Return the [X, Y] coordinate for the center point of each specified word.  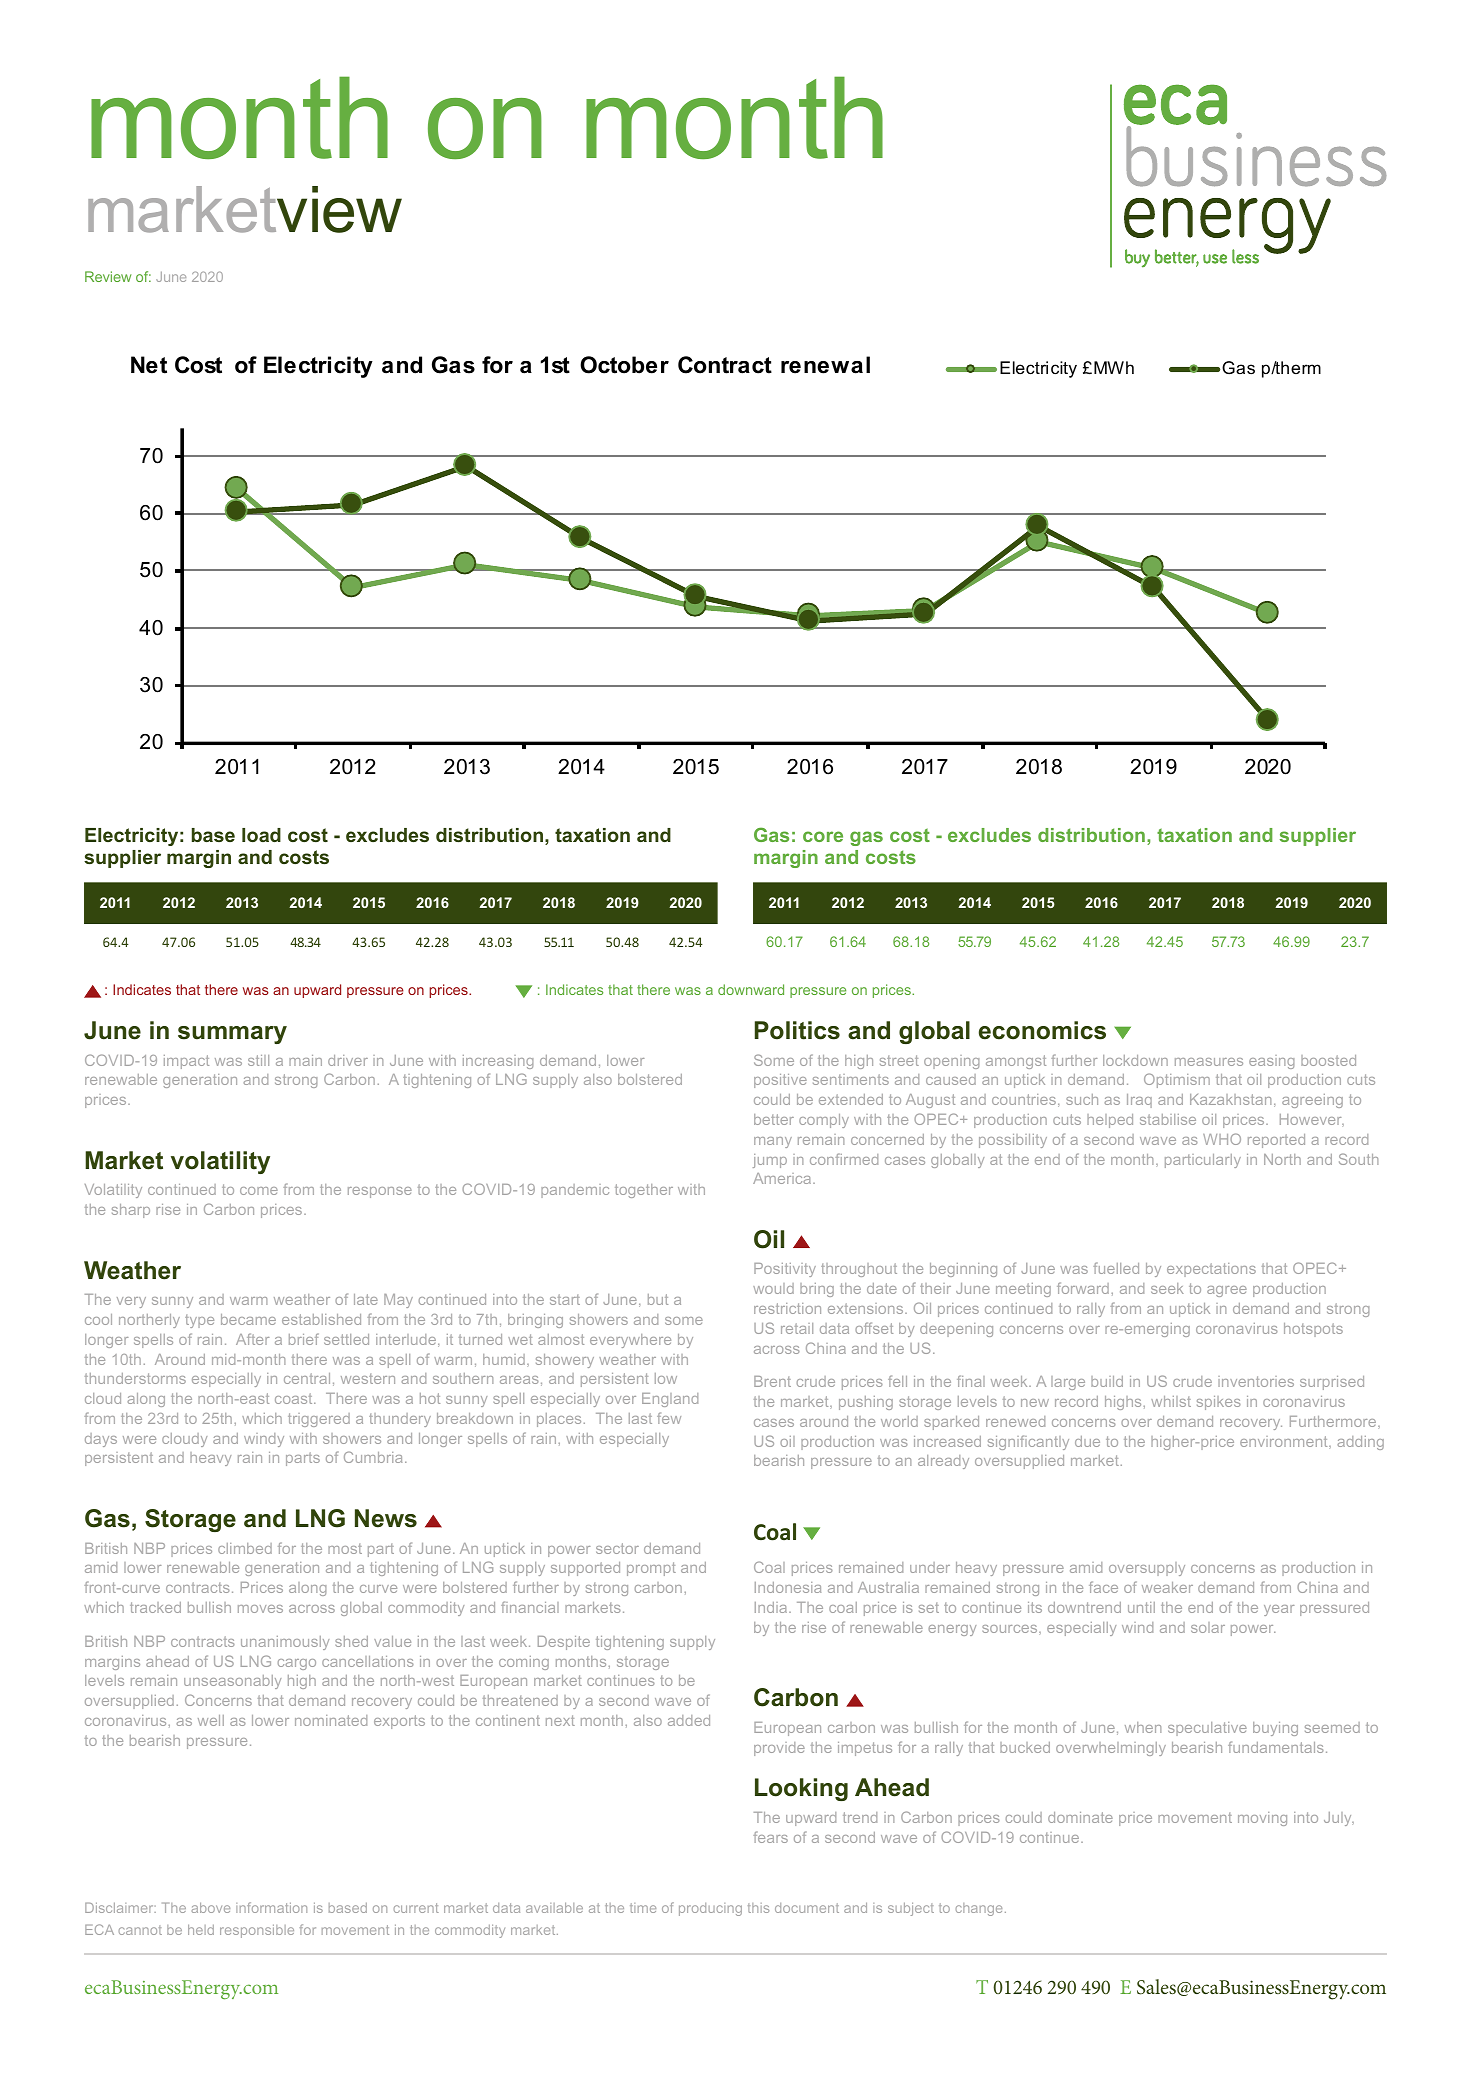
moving [1262, 1819]
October [624, 365]
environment [1285, 1442]
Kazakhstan [1230, 1099]
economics [1042, 1030]
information [271, 1907]
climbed [245, 1548]
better [774, 1119]
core [823, 836]
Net [149, 365]
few [669, 1418]
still [258, 1060]
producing [710, 1909]
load [261, 835]
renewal [825, 365]
